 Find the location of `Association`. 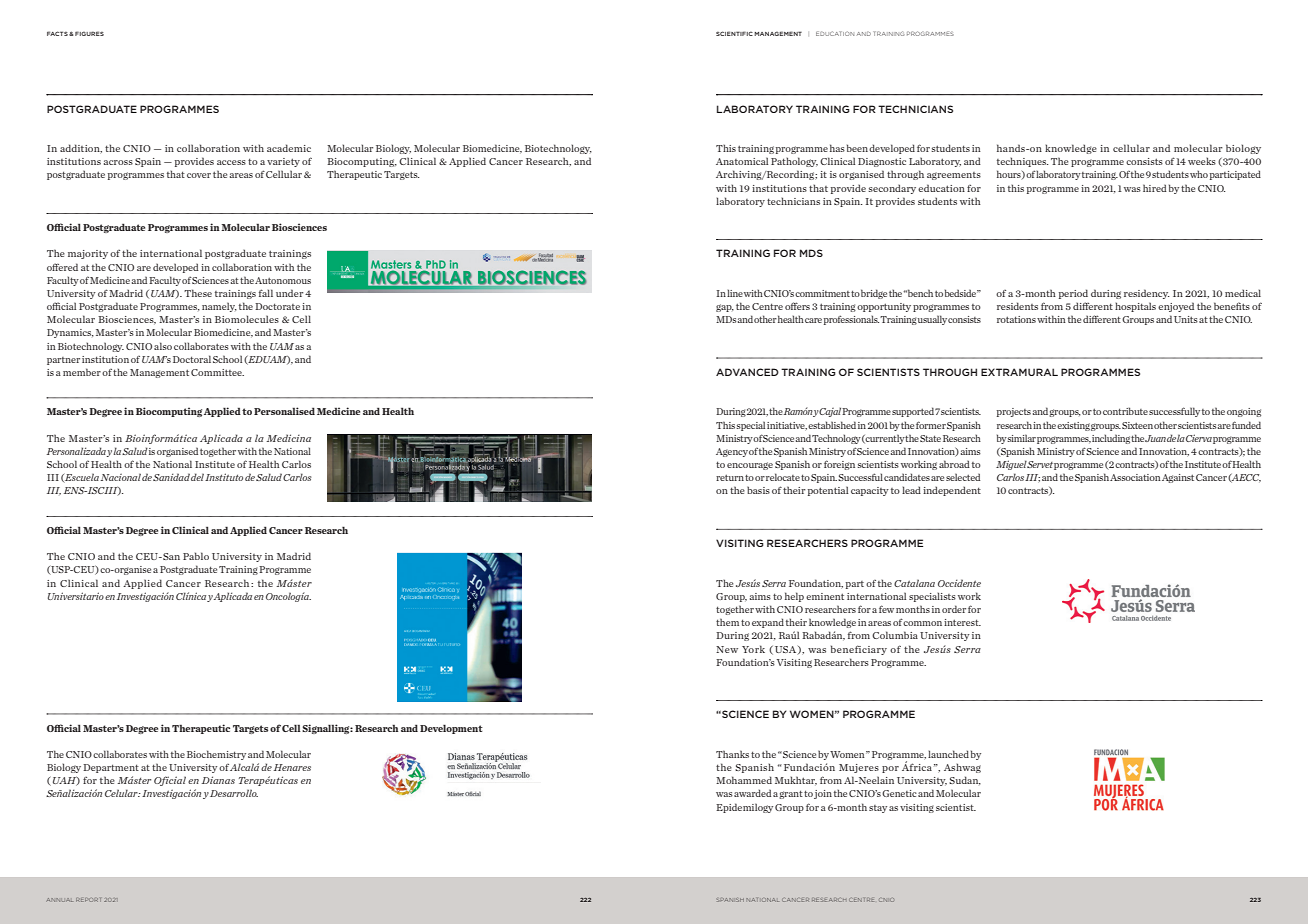

Association is located at coordinates (1135, 477).
